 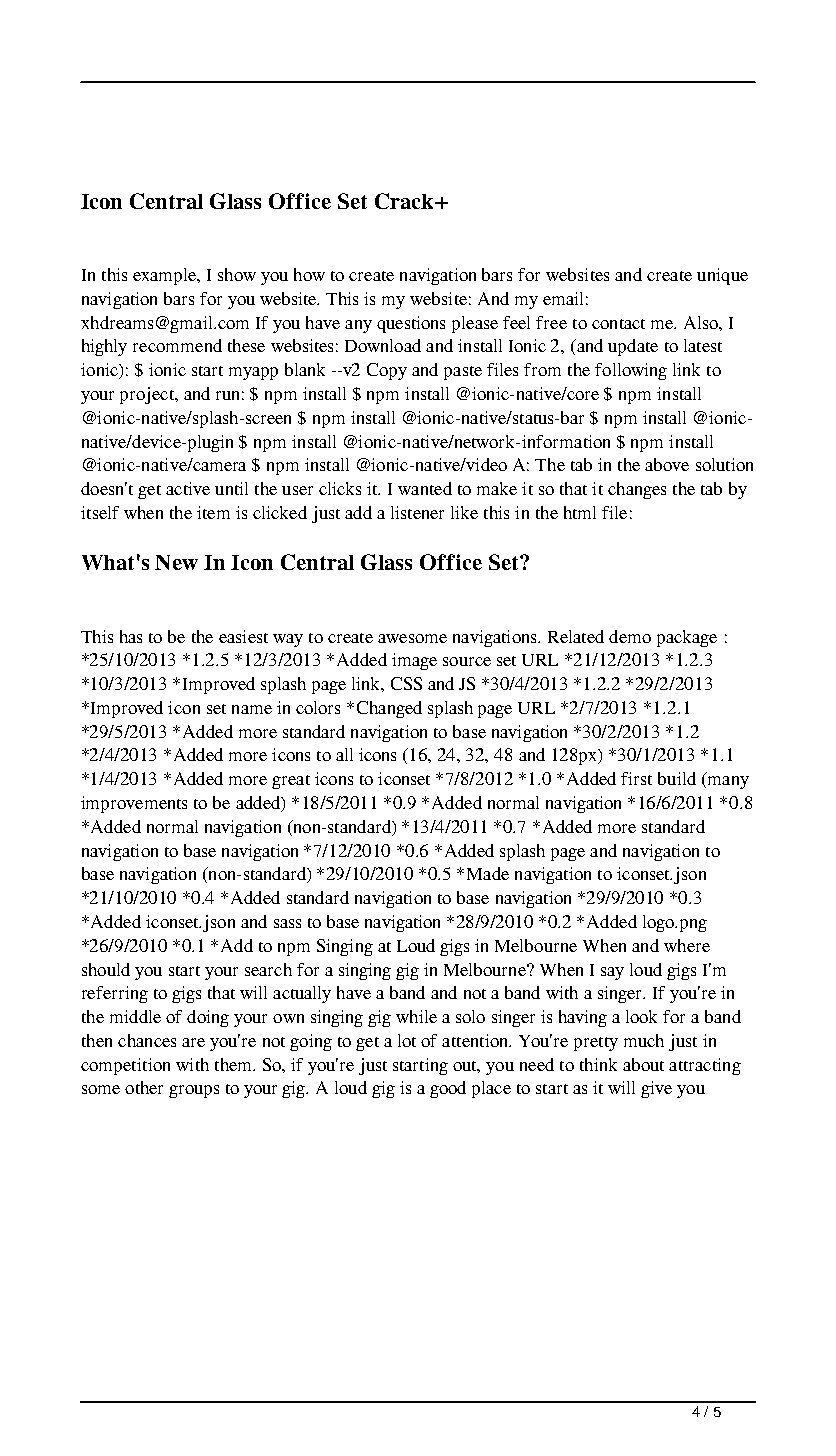 I want to click on lot, so click(x=407, y=1040).
